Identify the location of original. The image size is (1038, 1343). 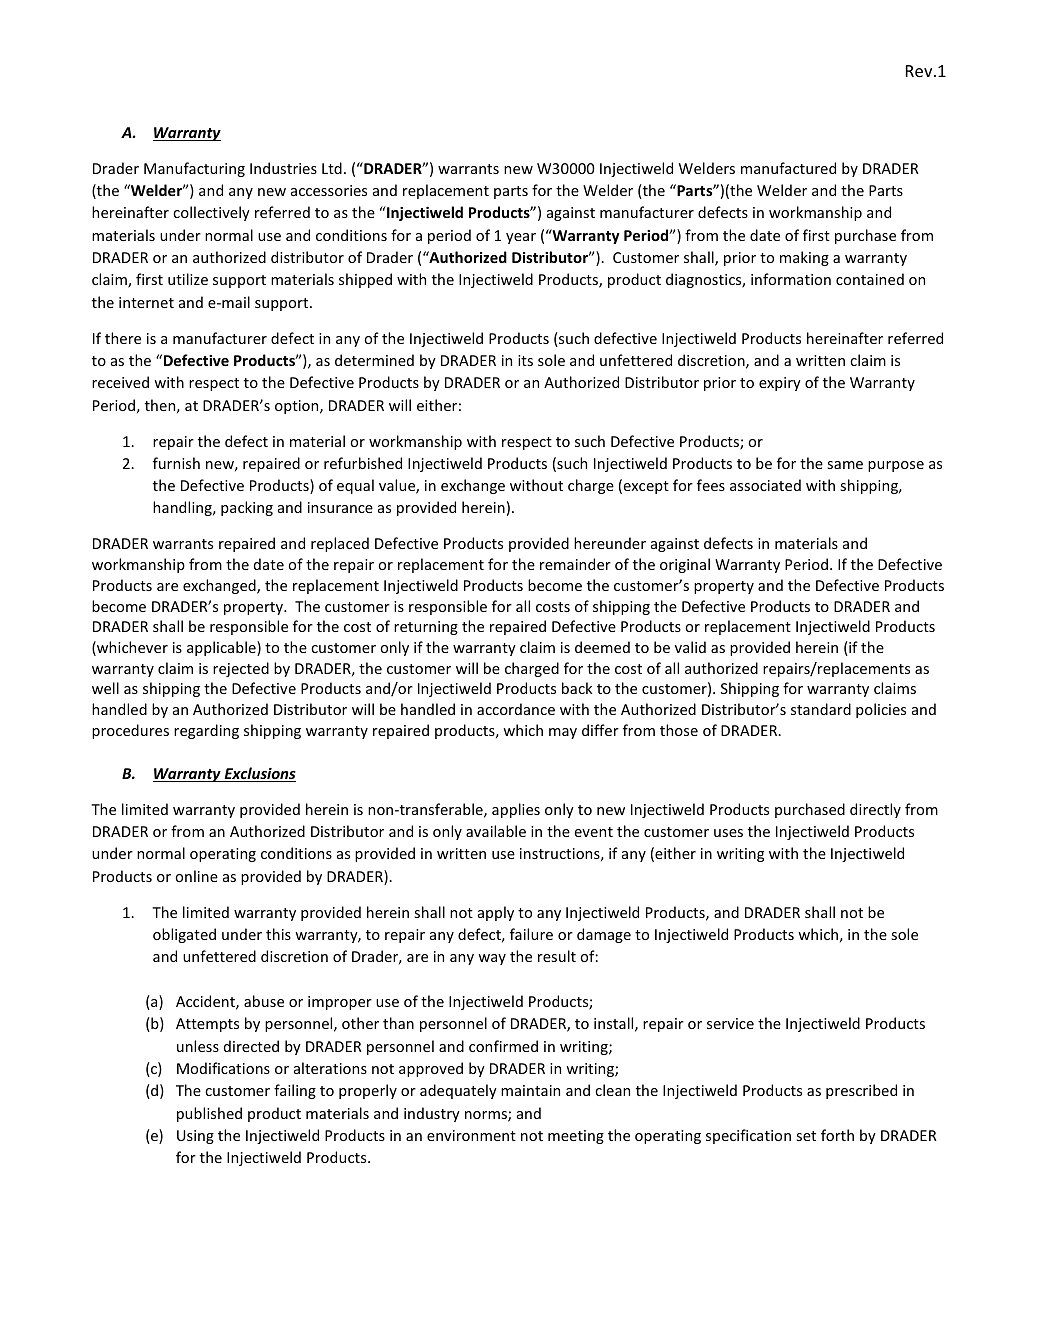
(685, 565).
